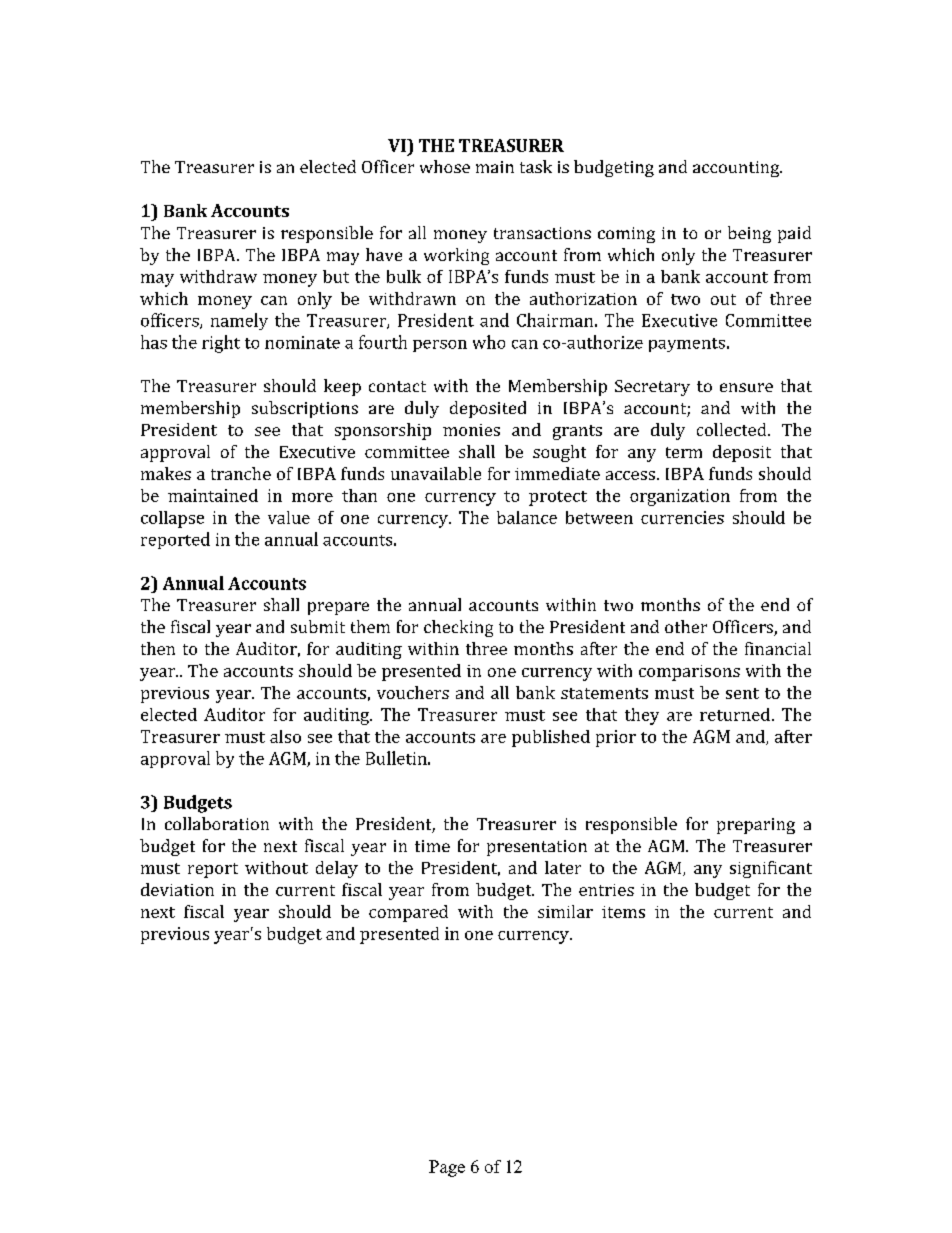  I want to click on collaboration, so click(217, 823).
